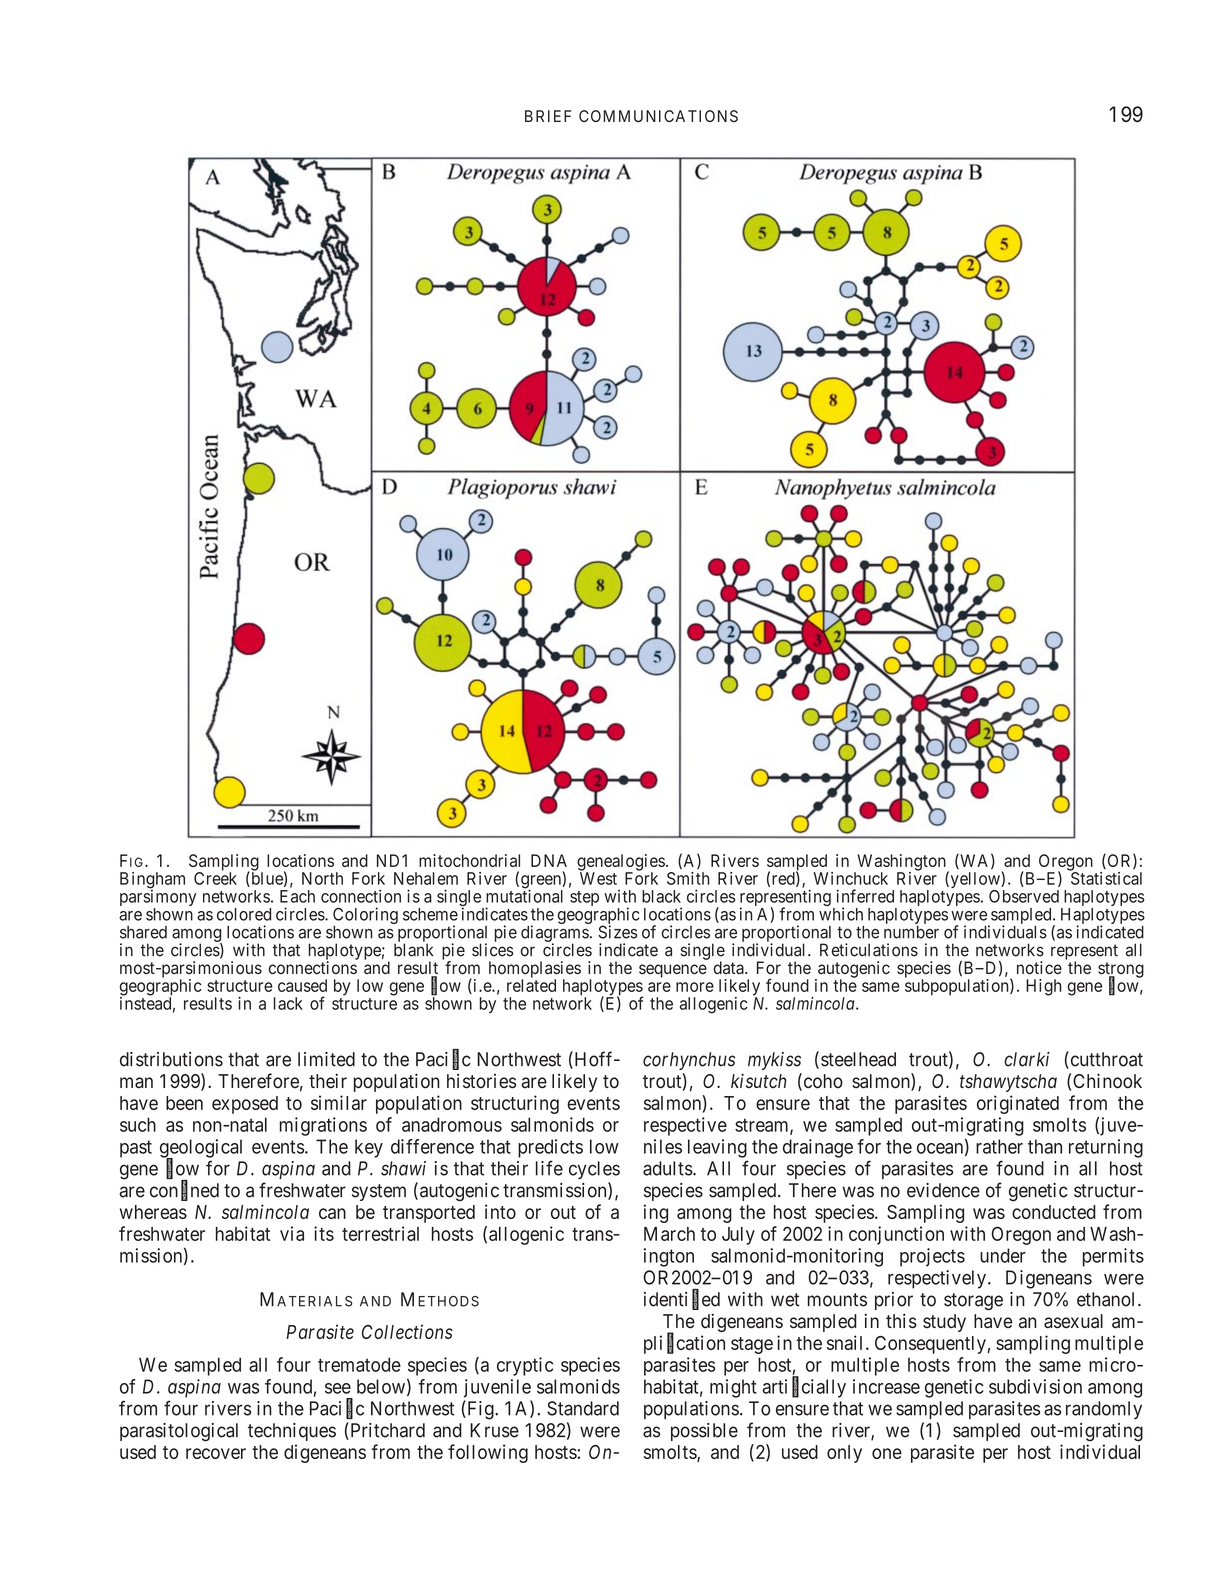 The image size is (1214, 1571). Describe the element at coordinates (658, 116) in the image. I see `COMMUNICATIONS` at that location.
